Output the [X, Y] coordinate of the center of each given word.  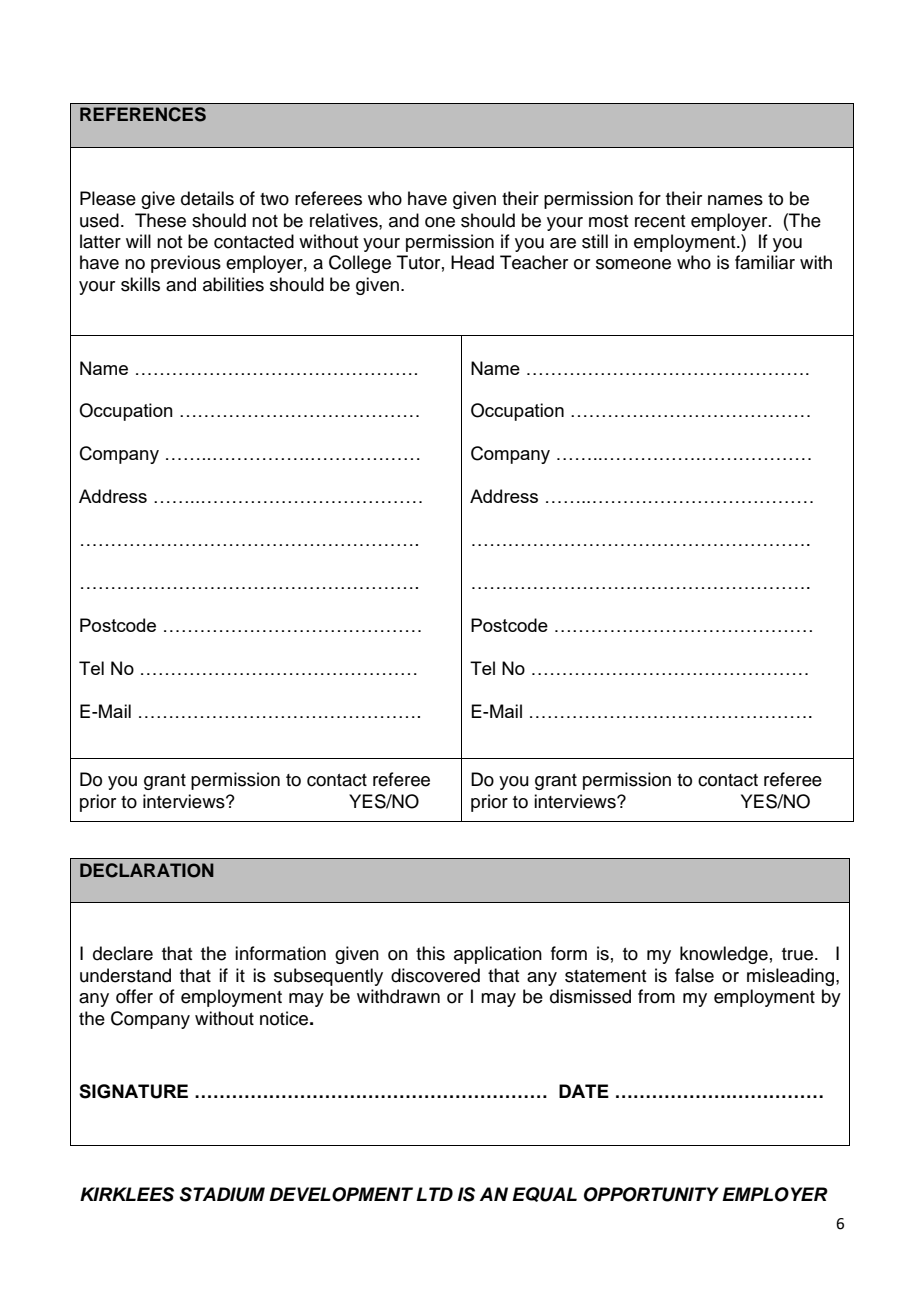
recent [660, 221]
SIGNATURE [133, 1091]
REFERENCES [143, 114]
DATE [584, 1091]
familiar [765, 262]
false [694, 975]
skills [140, 284]
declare [123, 953]
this [430, 953]
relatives [345, 220]
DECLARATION [147, 870]
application [498, 955]
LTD [434, 1194]
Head [472, 262]
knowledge [724, 955]
